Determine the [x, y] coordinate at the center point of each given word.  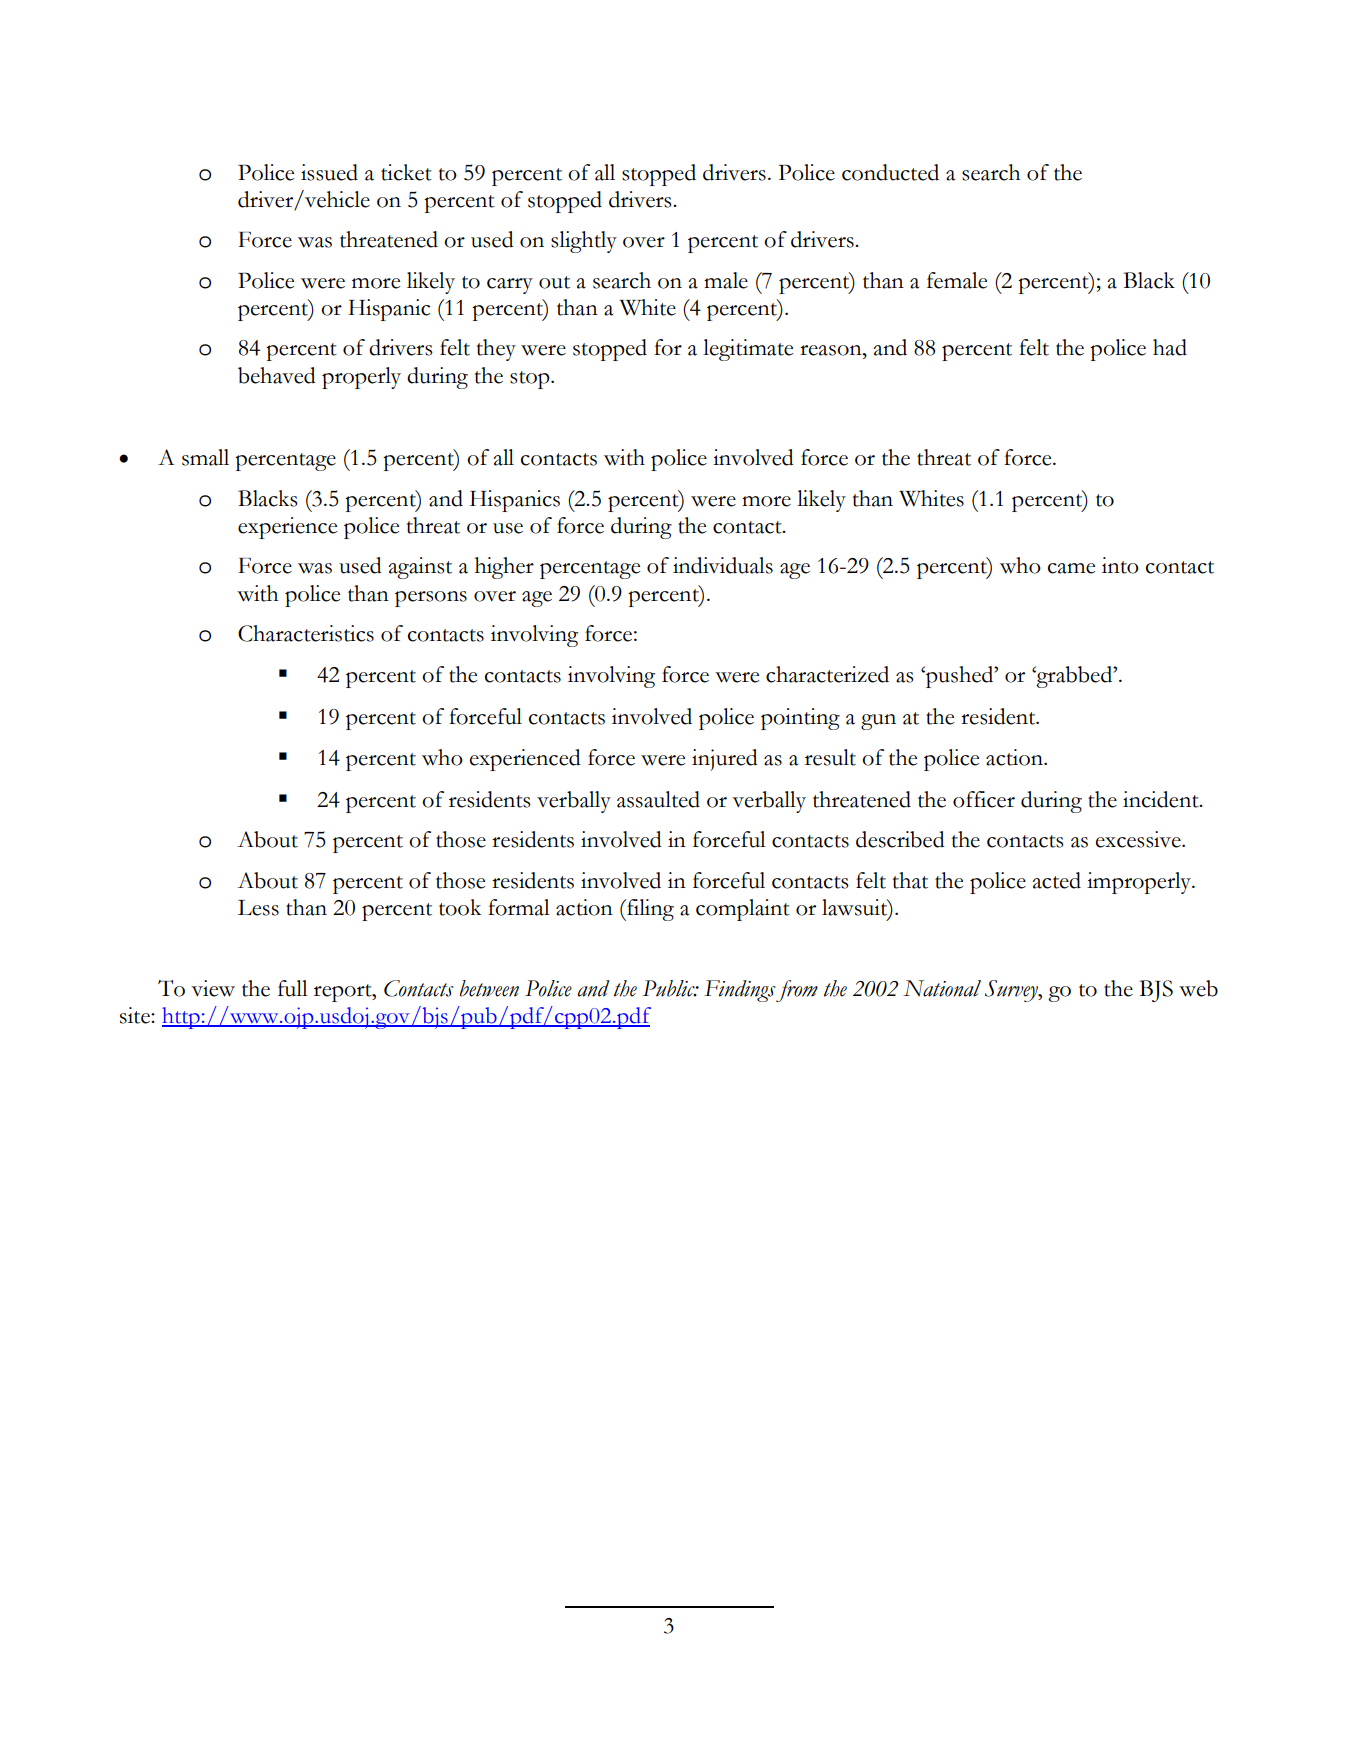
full [293, 988]
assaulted [658, 799]
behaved [277, 375]
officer [984, 799]
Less [258, 908]
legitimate [748, 350]
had [1170, 347]
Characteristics [306, 633]
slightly [584, 242]
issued [329, 172]
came [1071, 568]
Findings [740, 991]
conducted [890, 172]
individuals [723, 565]
